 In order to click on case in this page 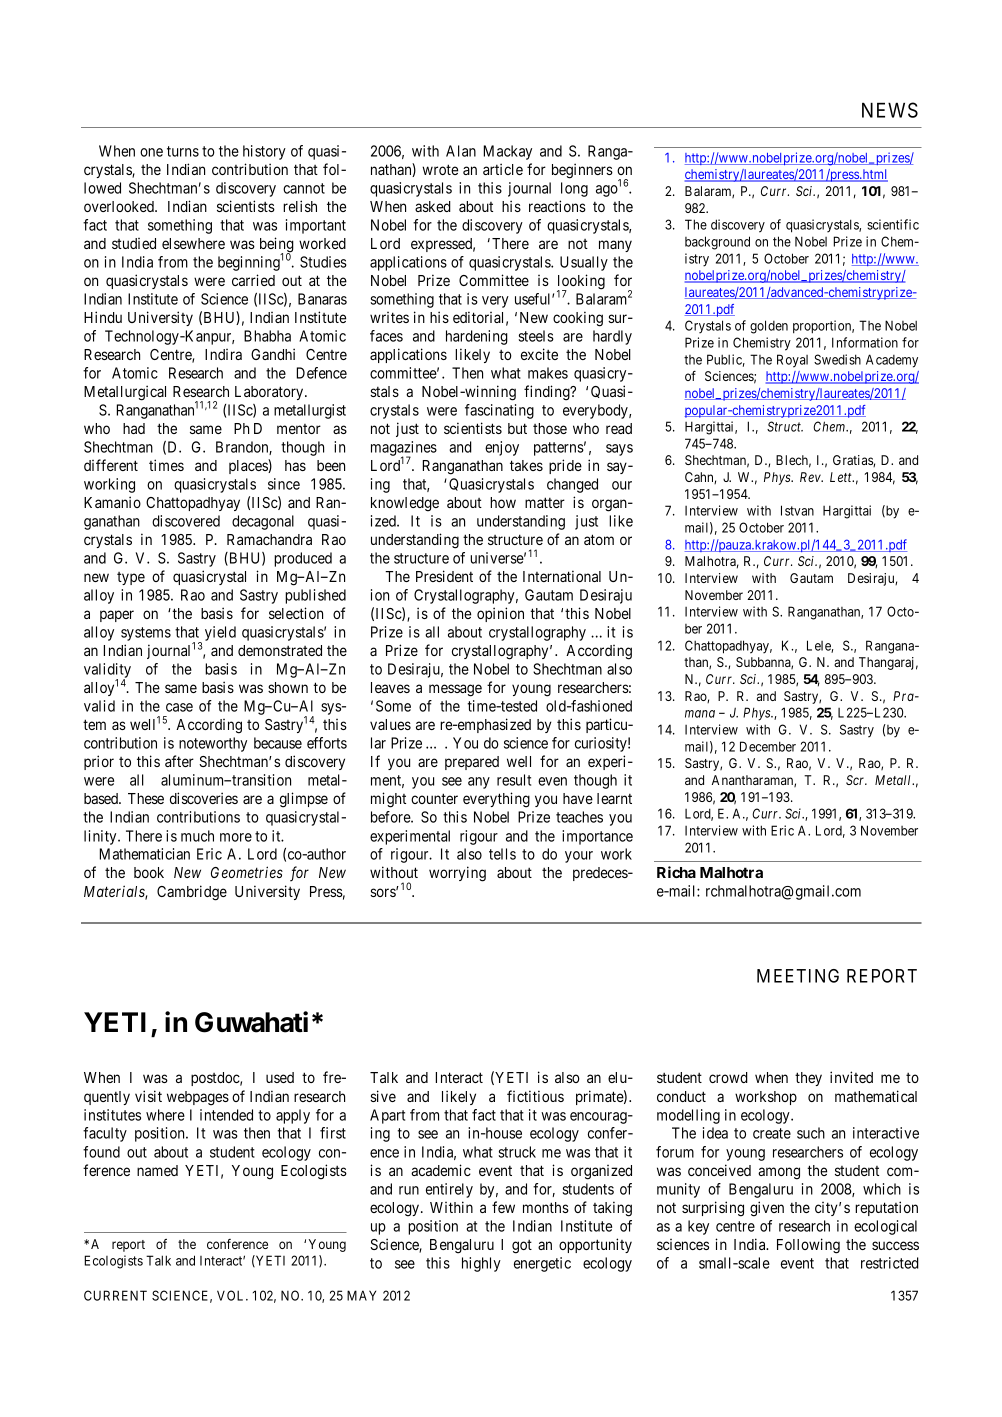, I will do `click(179, 707)`.
